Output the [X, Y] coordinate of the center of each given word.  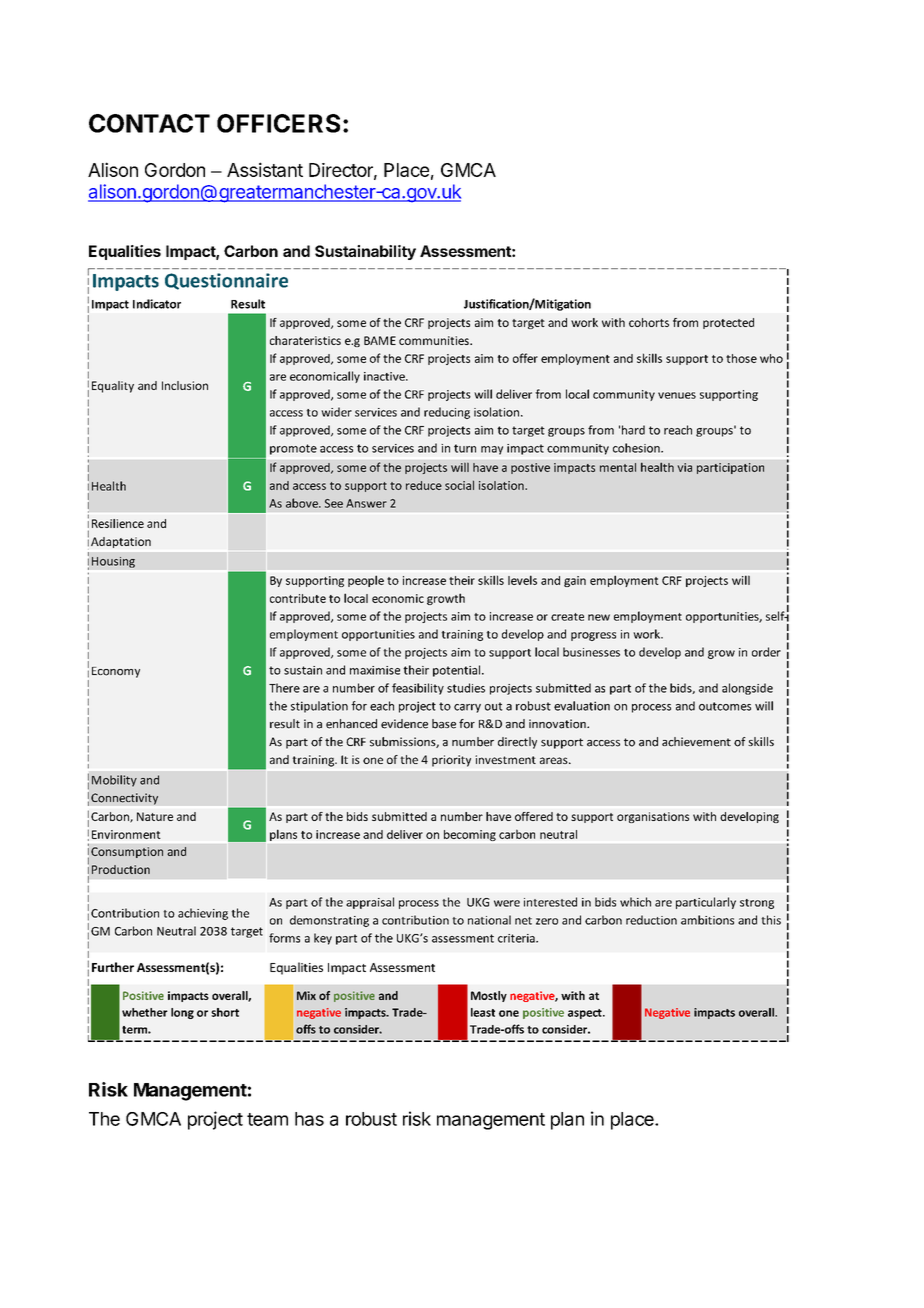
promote [293, 449]
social [459, 485]
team [267, 1119]
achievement [696, 742]
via [684, 467]
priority [451, 761]
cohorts [649, 322]
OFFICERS [278, 123]
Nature [155, 816]
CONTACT [149, 123]
